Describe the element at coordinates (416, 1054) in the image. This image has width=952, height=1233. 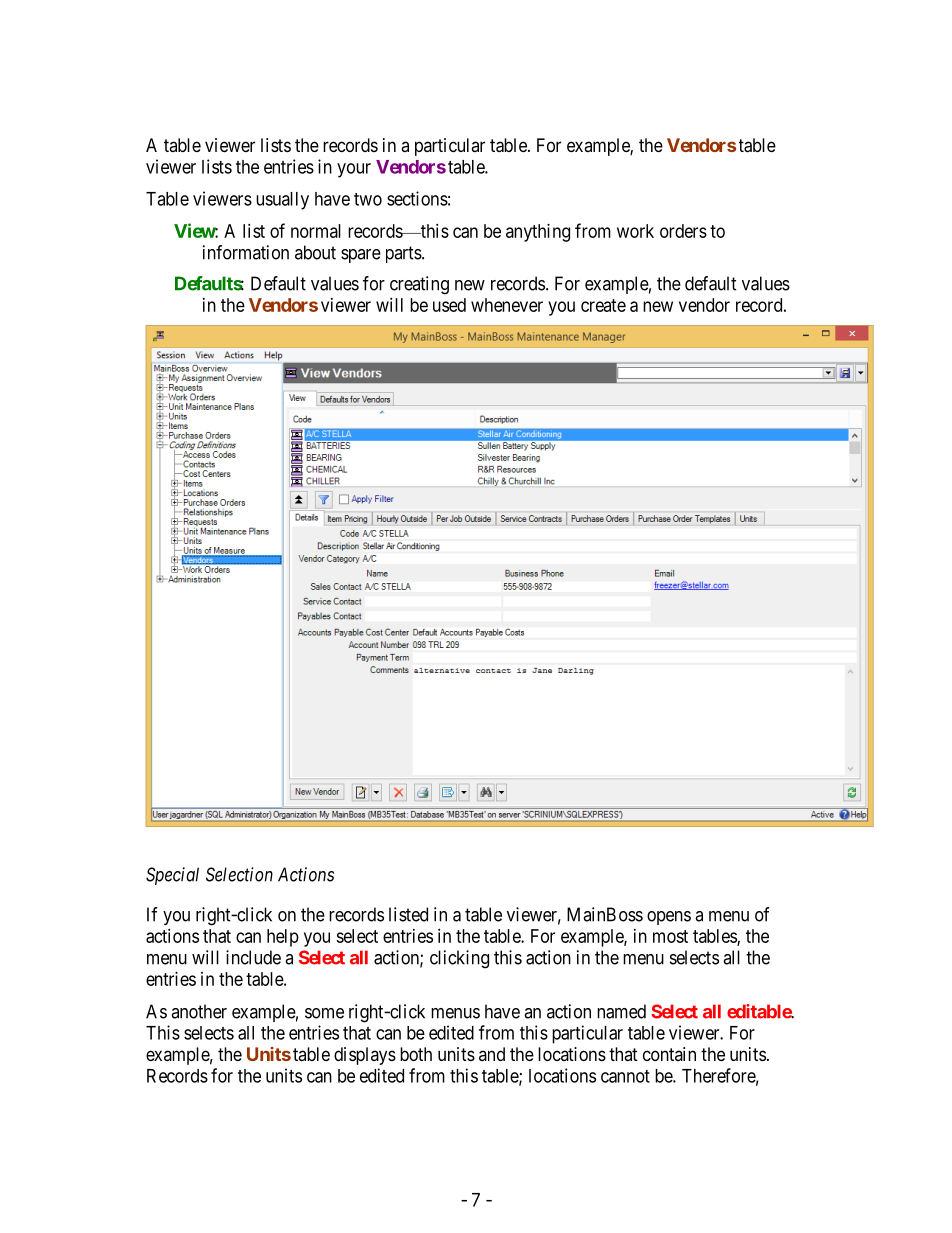
I see `both` at that location.
